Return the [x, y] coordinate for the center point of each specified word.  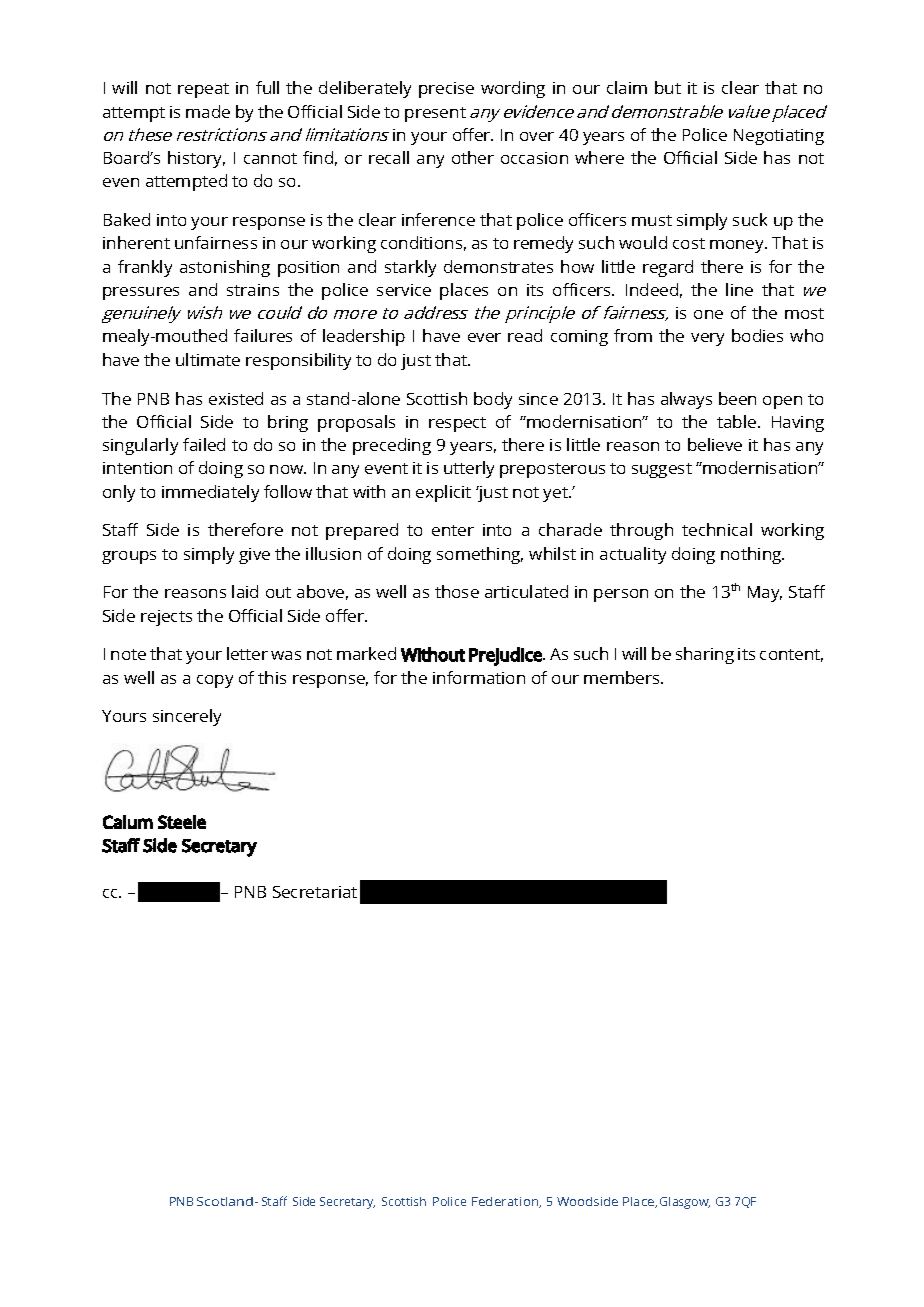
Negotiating [779, 137]
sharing [705, 655]
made [208, 111]
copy [215, 681]
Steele [182, 822]
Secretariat [315, 892]
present [435, 114]
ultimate [208, 359]
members [623, 677]
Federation [506, 1202]
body [493, 400]
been [737, 398]
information [479, 677]
